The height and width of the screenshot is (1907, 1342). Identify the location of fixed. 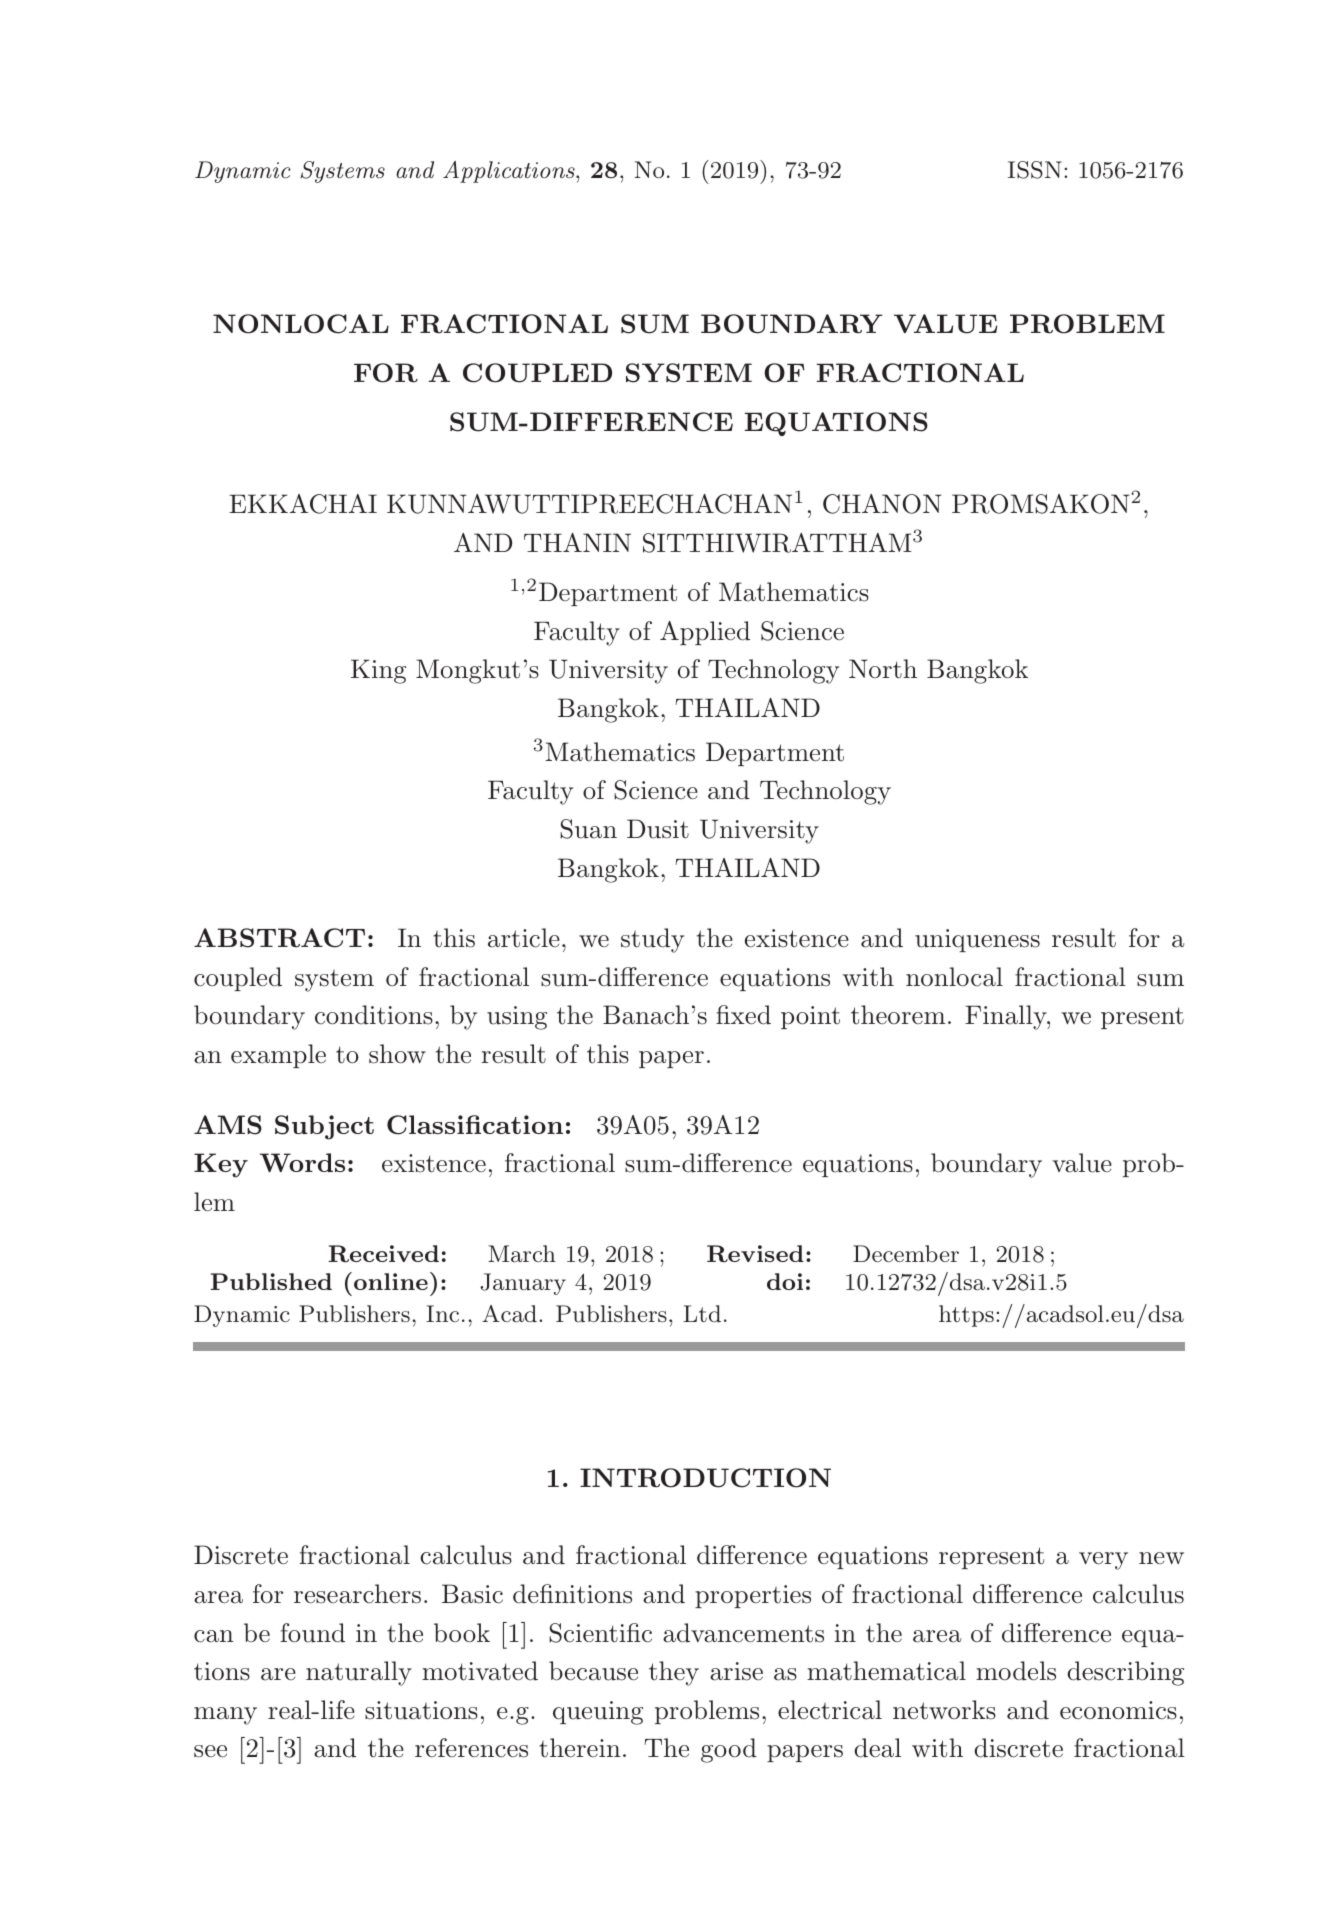
(743, 1015).
